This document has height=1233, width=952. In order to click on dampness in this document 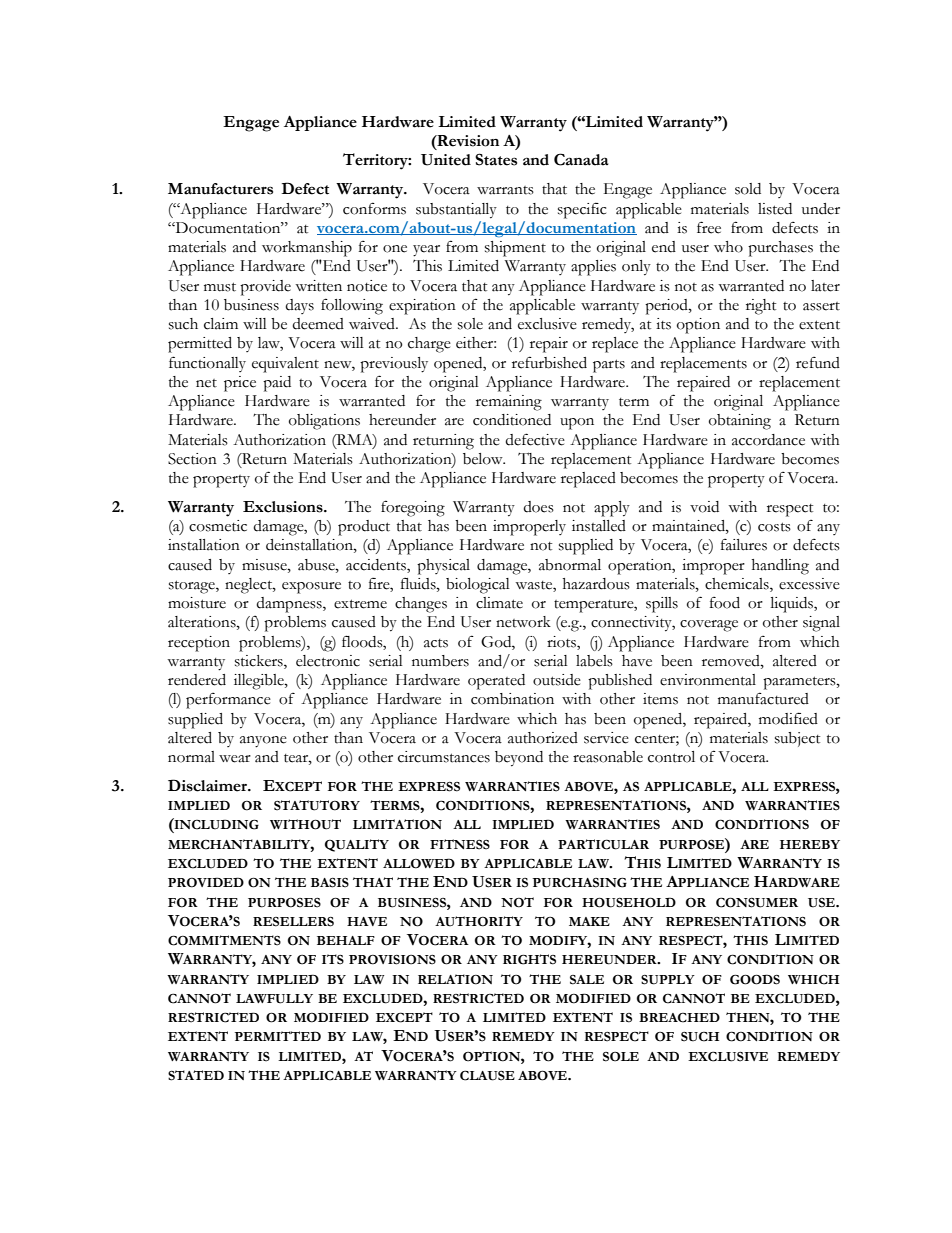, I will do `click(290, 605)`.
